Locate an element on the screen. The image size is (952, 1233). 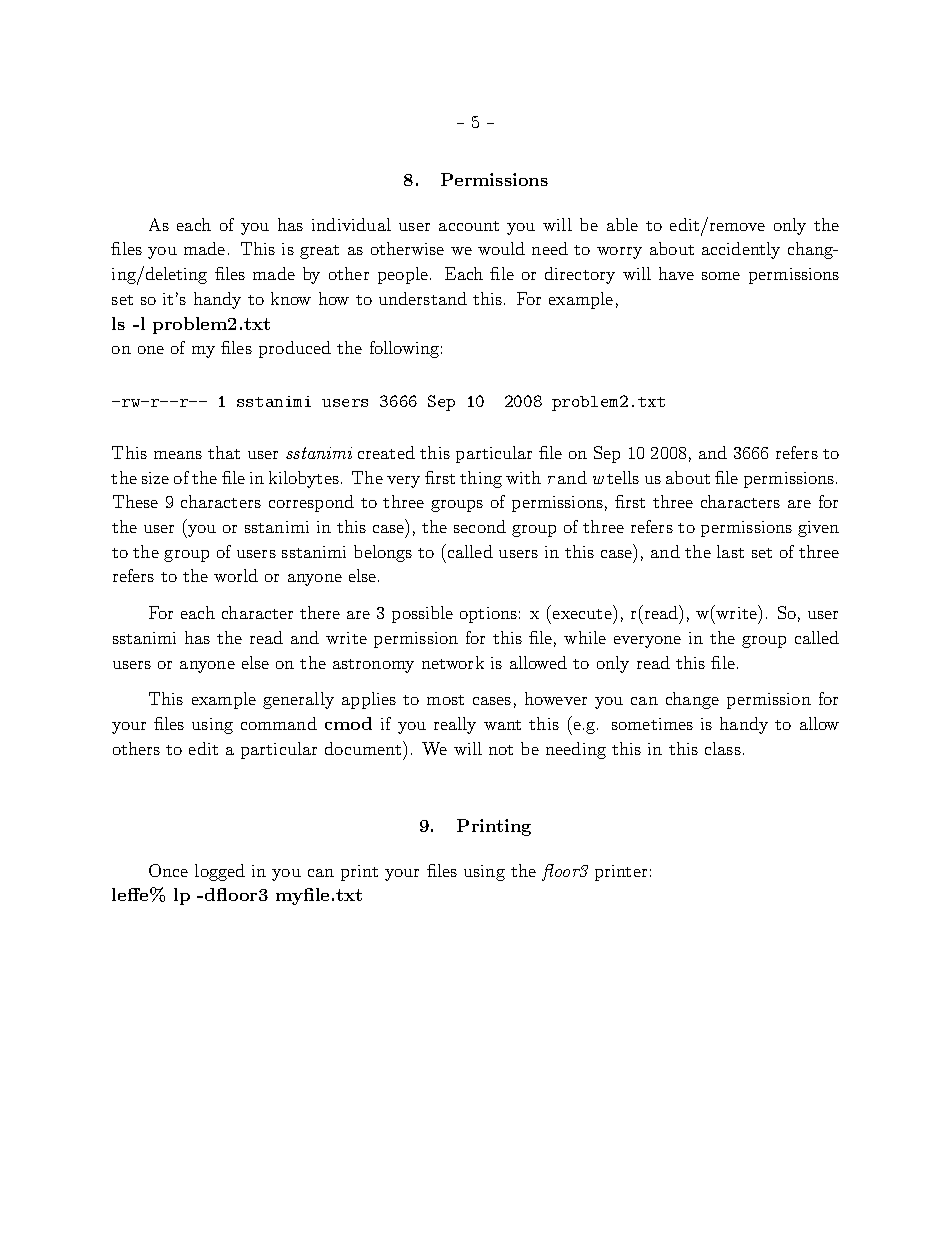
while is located at coordinates (585, 637).
